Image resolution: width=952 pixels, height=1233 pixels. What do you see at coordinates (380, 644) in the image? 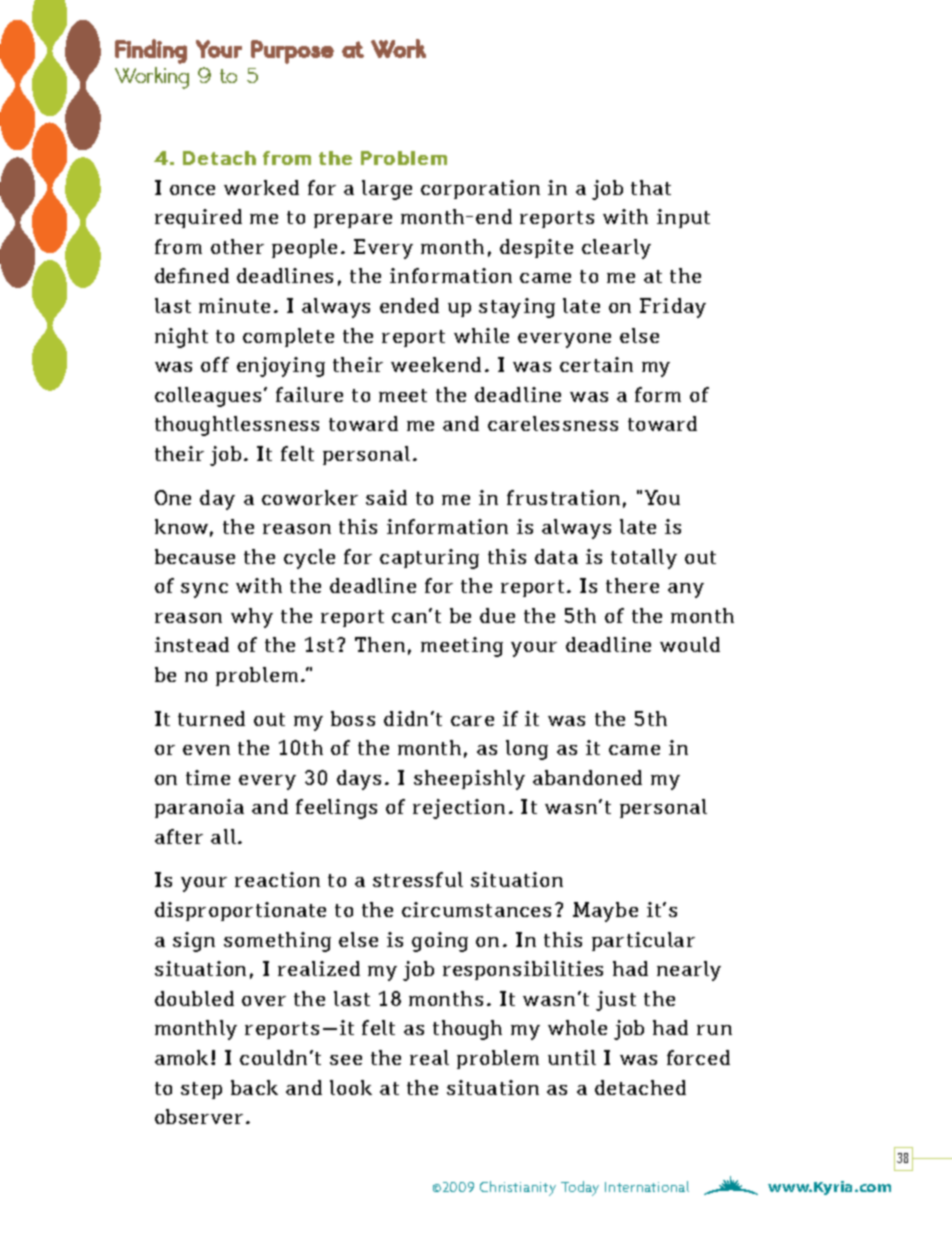
I see `Then` at bounding box center [380, 644].
